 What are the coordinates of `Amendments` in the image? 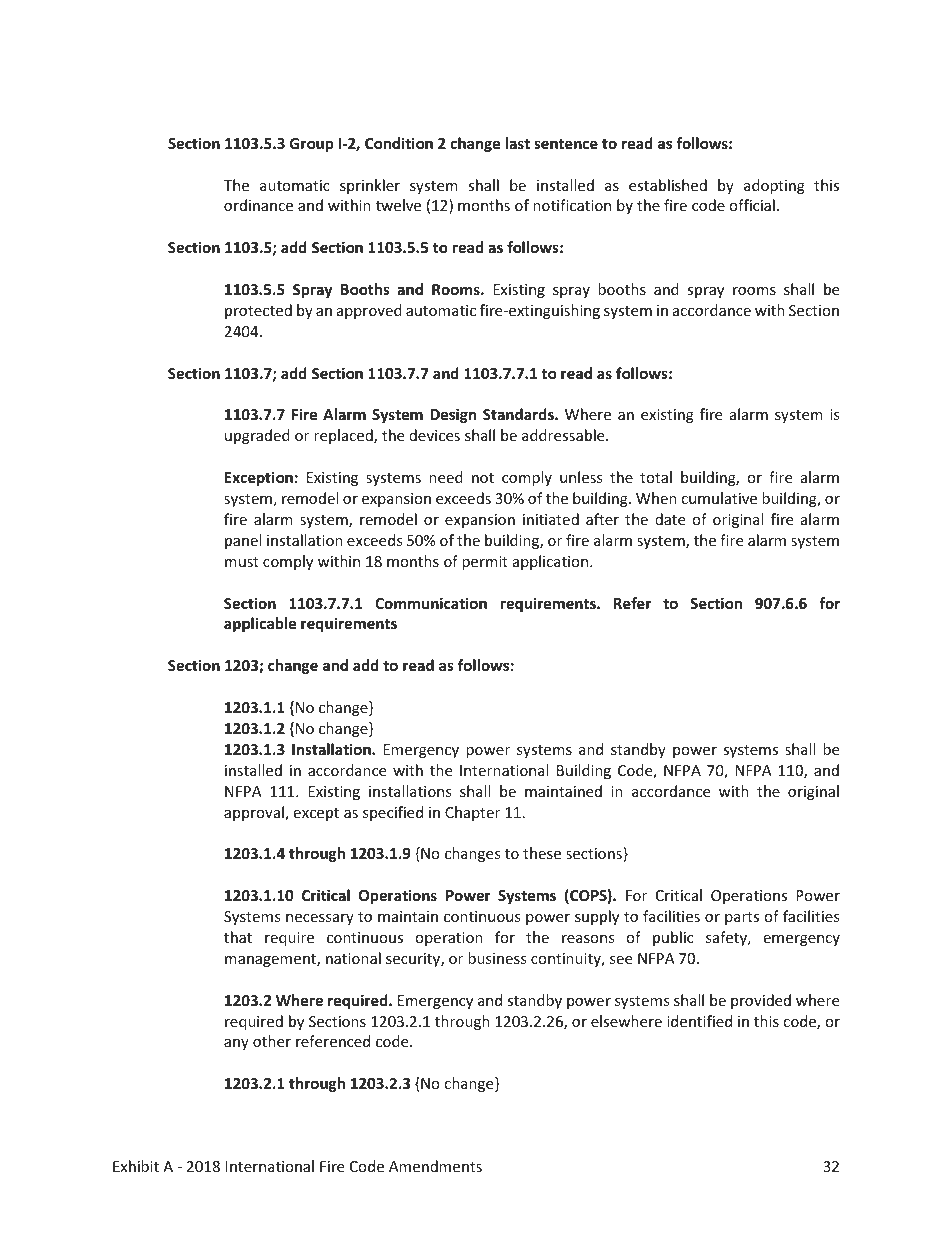 It's located at (435, 1166).
